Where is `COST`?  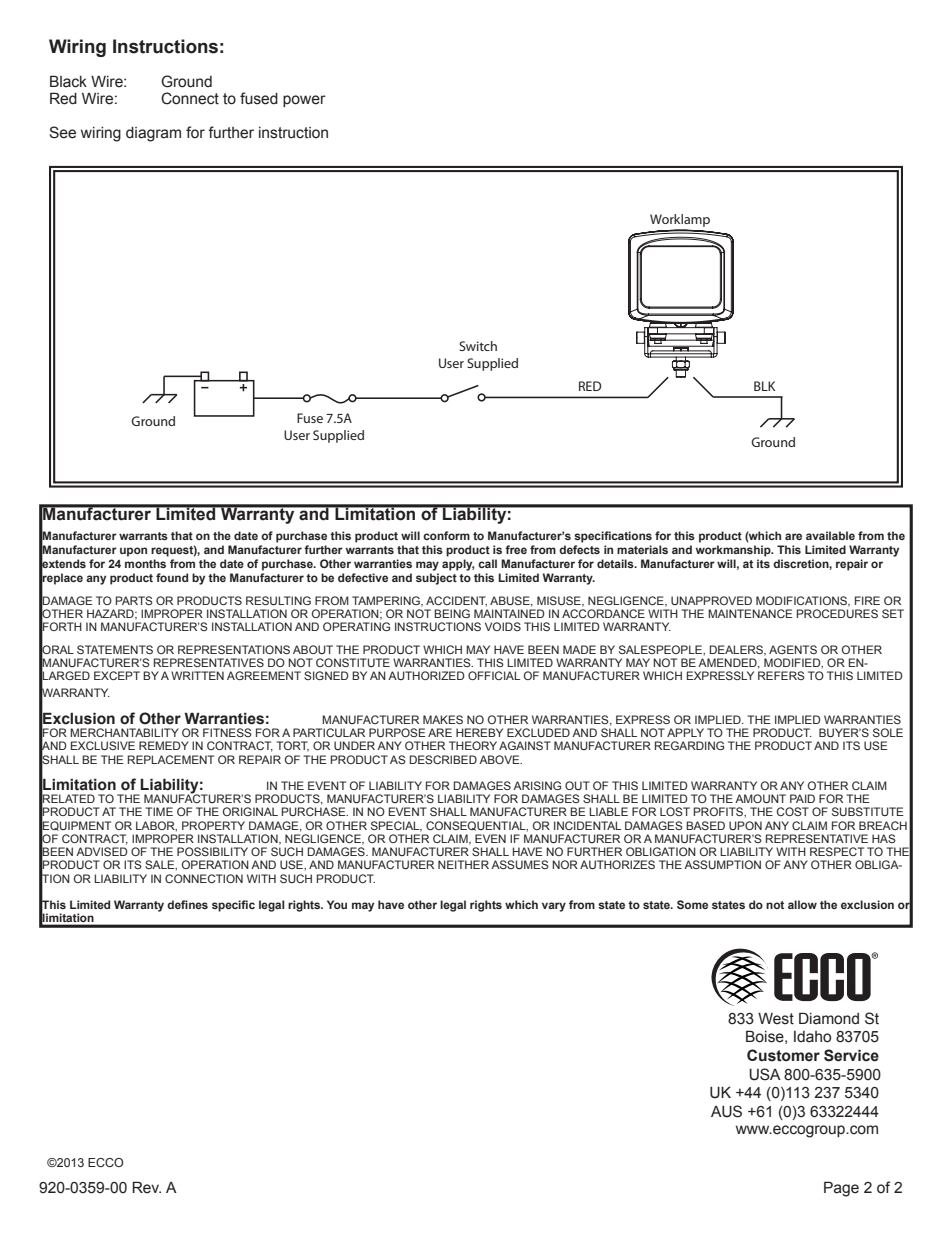
COST is located at coordinates (793, 811).
